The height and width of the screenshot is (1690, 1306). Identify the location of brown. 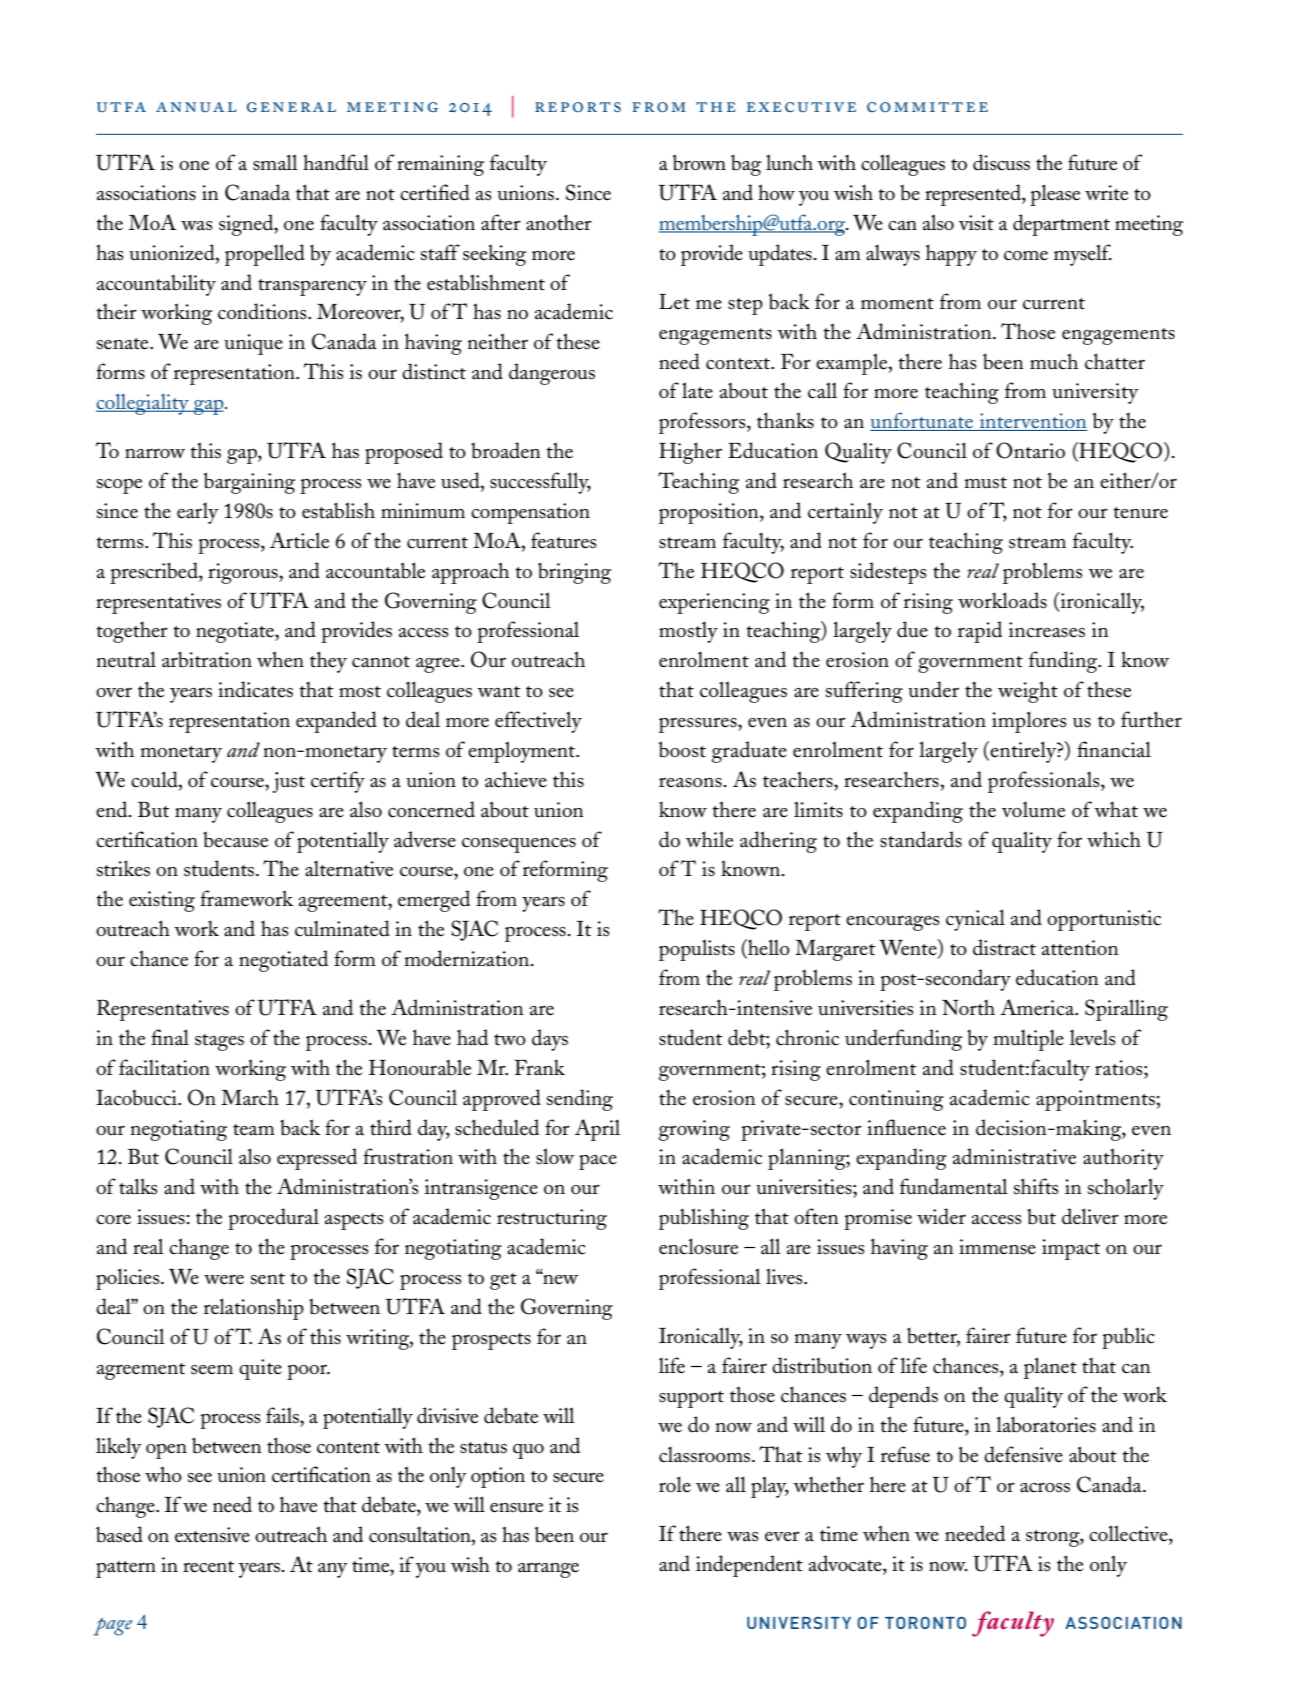
(699, 162).
